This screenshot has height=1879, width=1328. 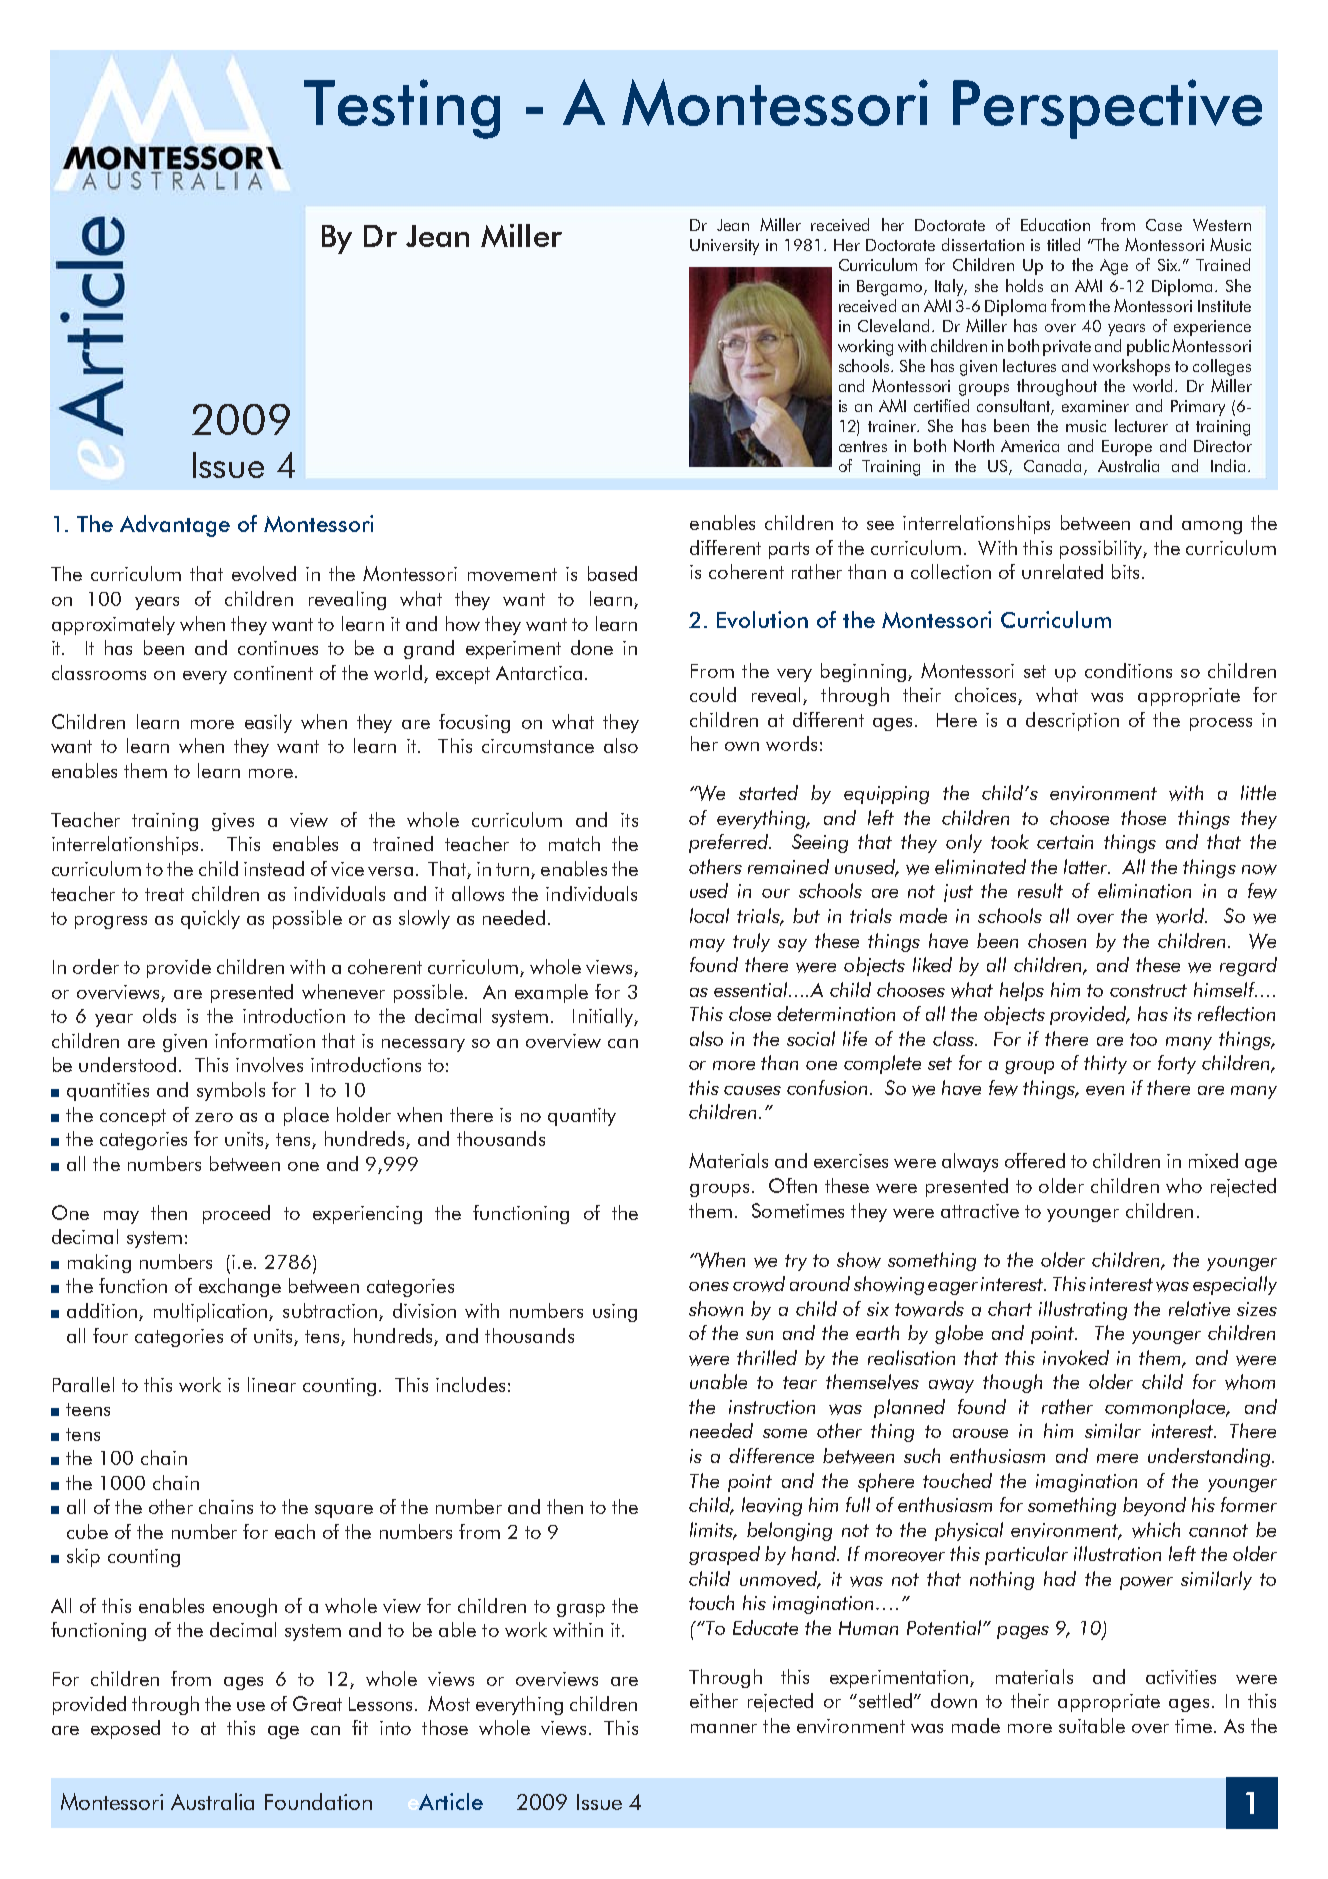 What do you see at coordinates (1035, 1160) in the screenshot?
I see `offered` at bounding box center [1035, 1160].
